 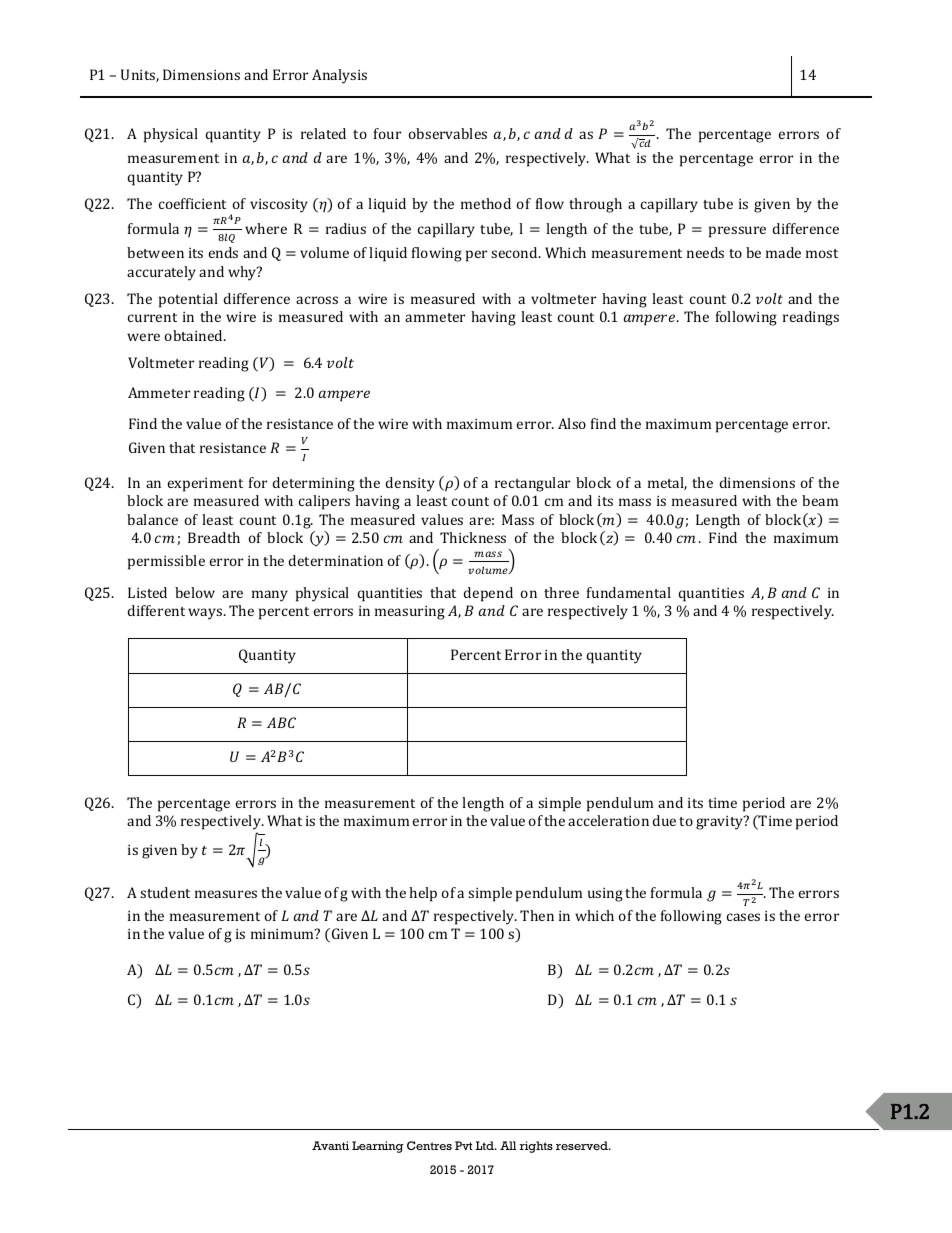 I want to click on Ltd, so click(x=486, y=1145).
